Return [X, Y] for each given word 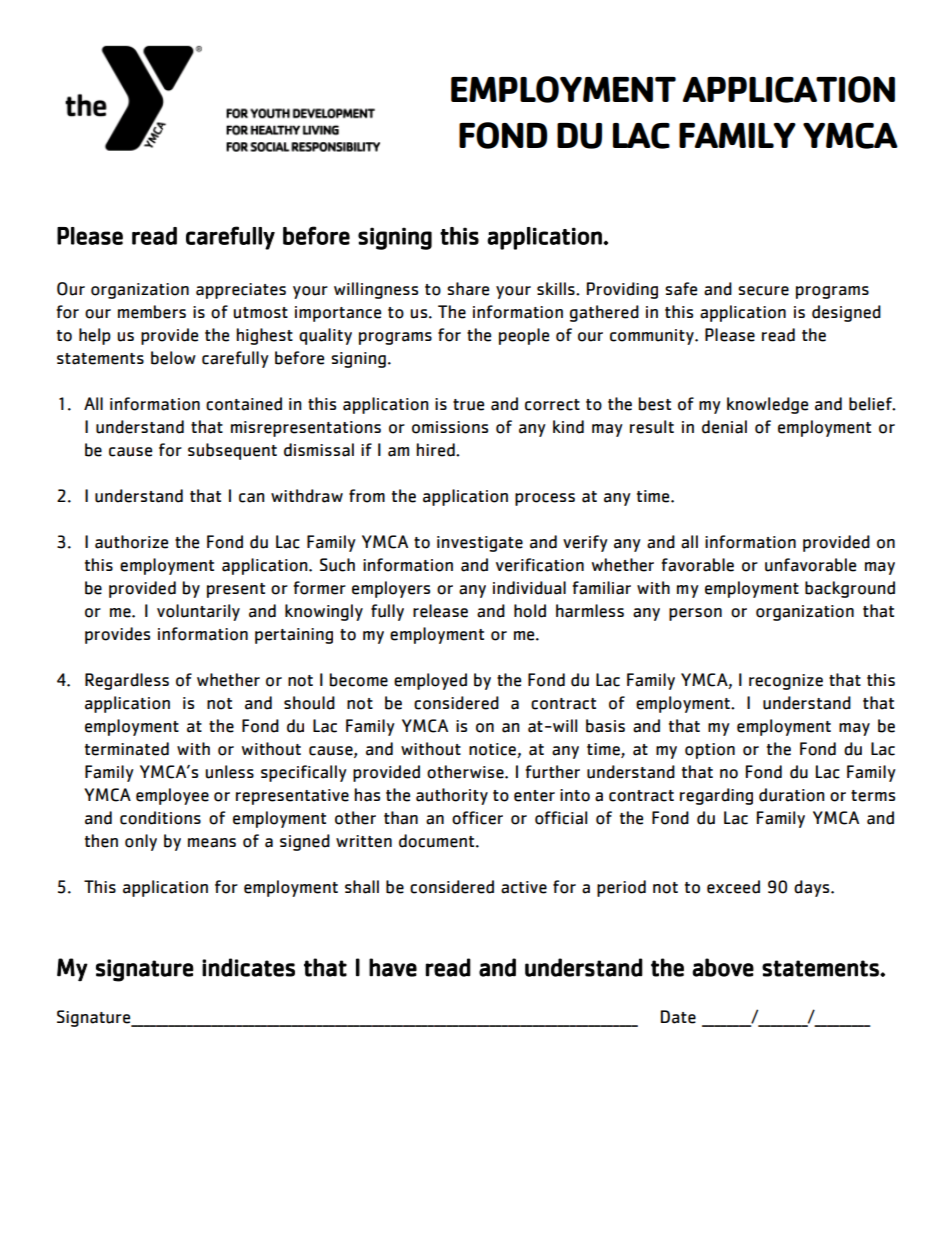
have [393, 967]
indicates [248, 967]
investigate [480, 544]
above [723, 967]
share [468, 289]
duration [792, 795]
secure [763, 291]
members [152, 312]
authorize [131, 542]
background [850, 589]
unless [229, 772]
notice [493, 750]
